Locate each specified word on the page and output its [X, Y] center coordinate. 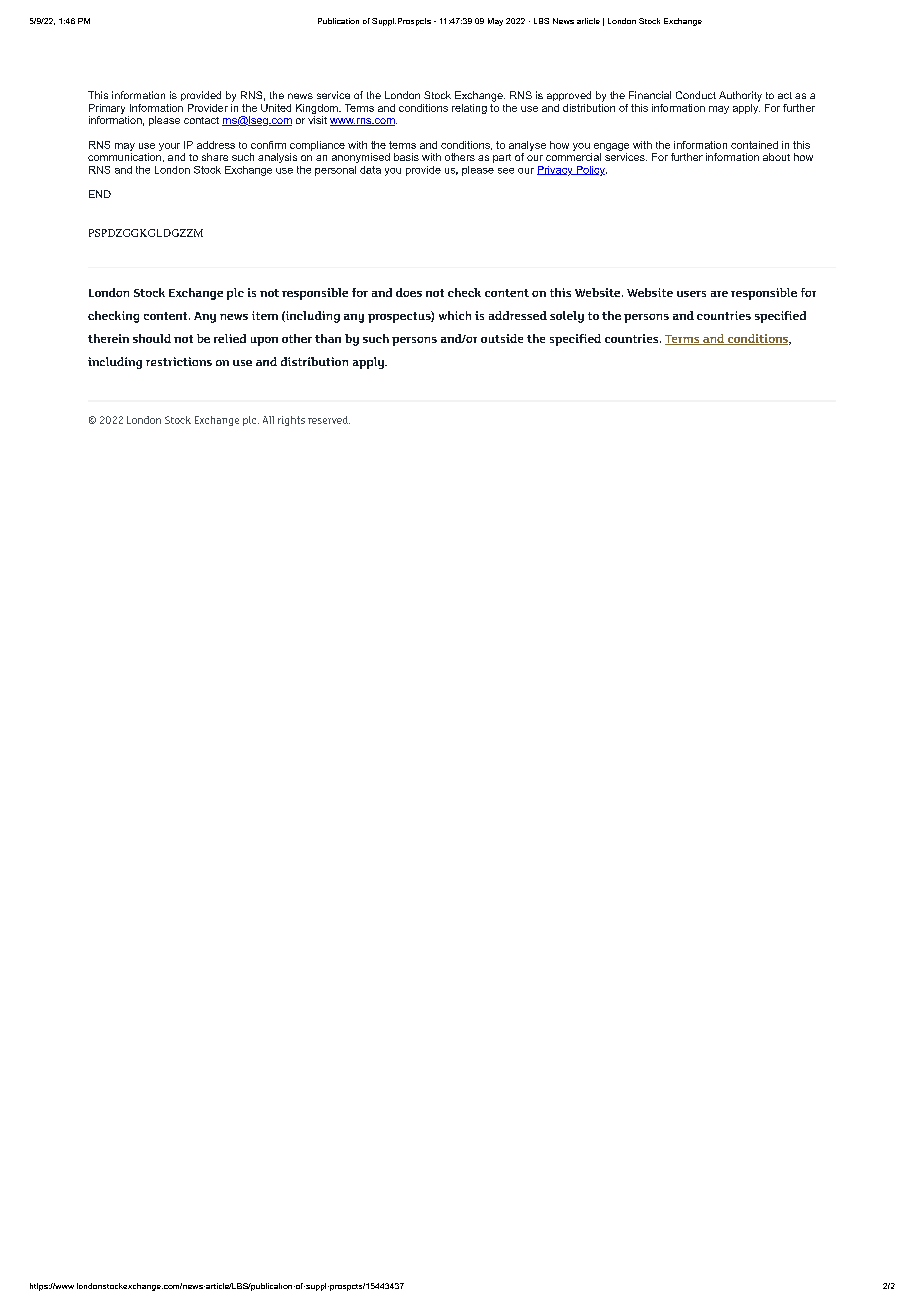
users [691, 294]
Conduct [696, 95]
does [409, 292]
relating [469, 109]
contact [201, 120]
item [265, 315]
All [268, 420]
